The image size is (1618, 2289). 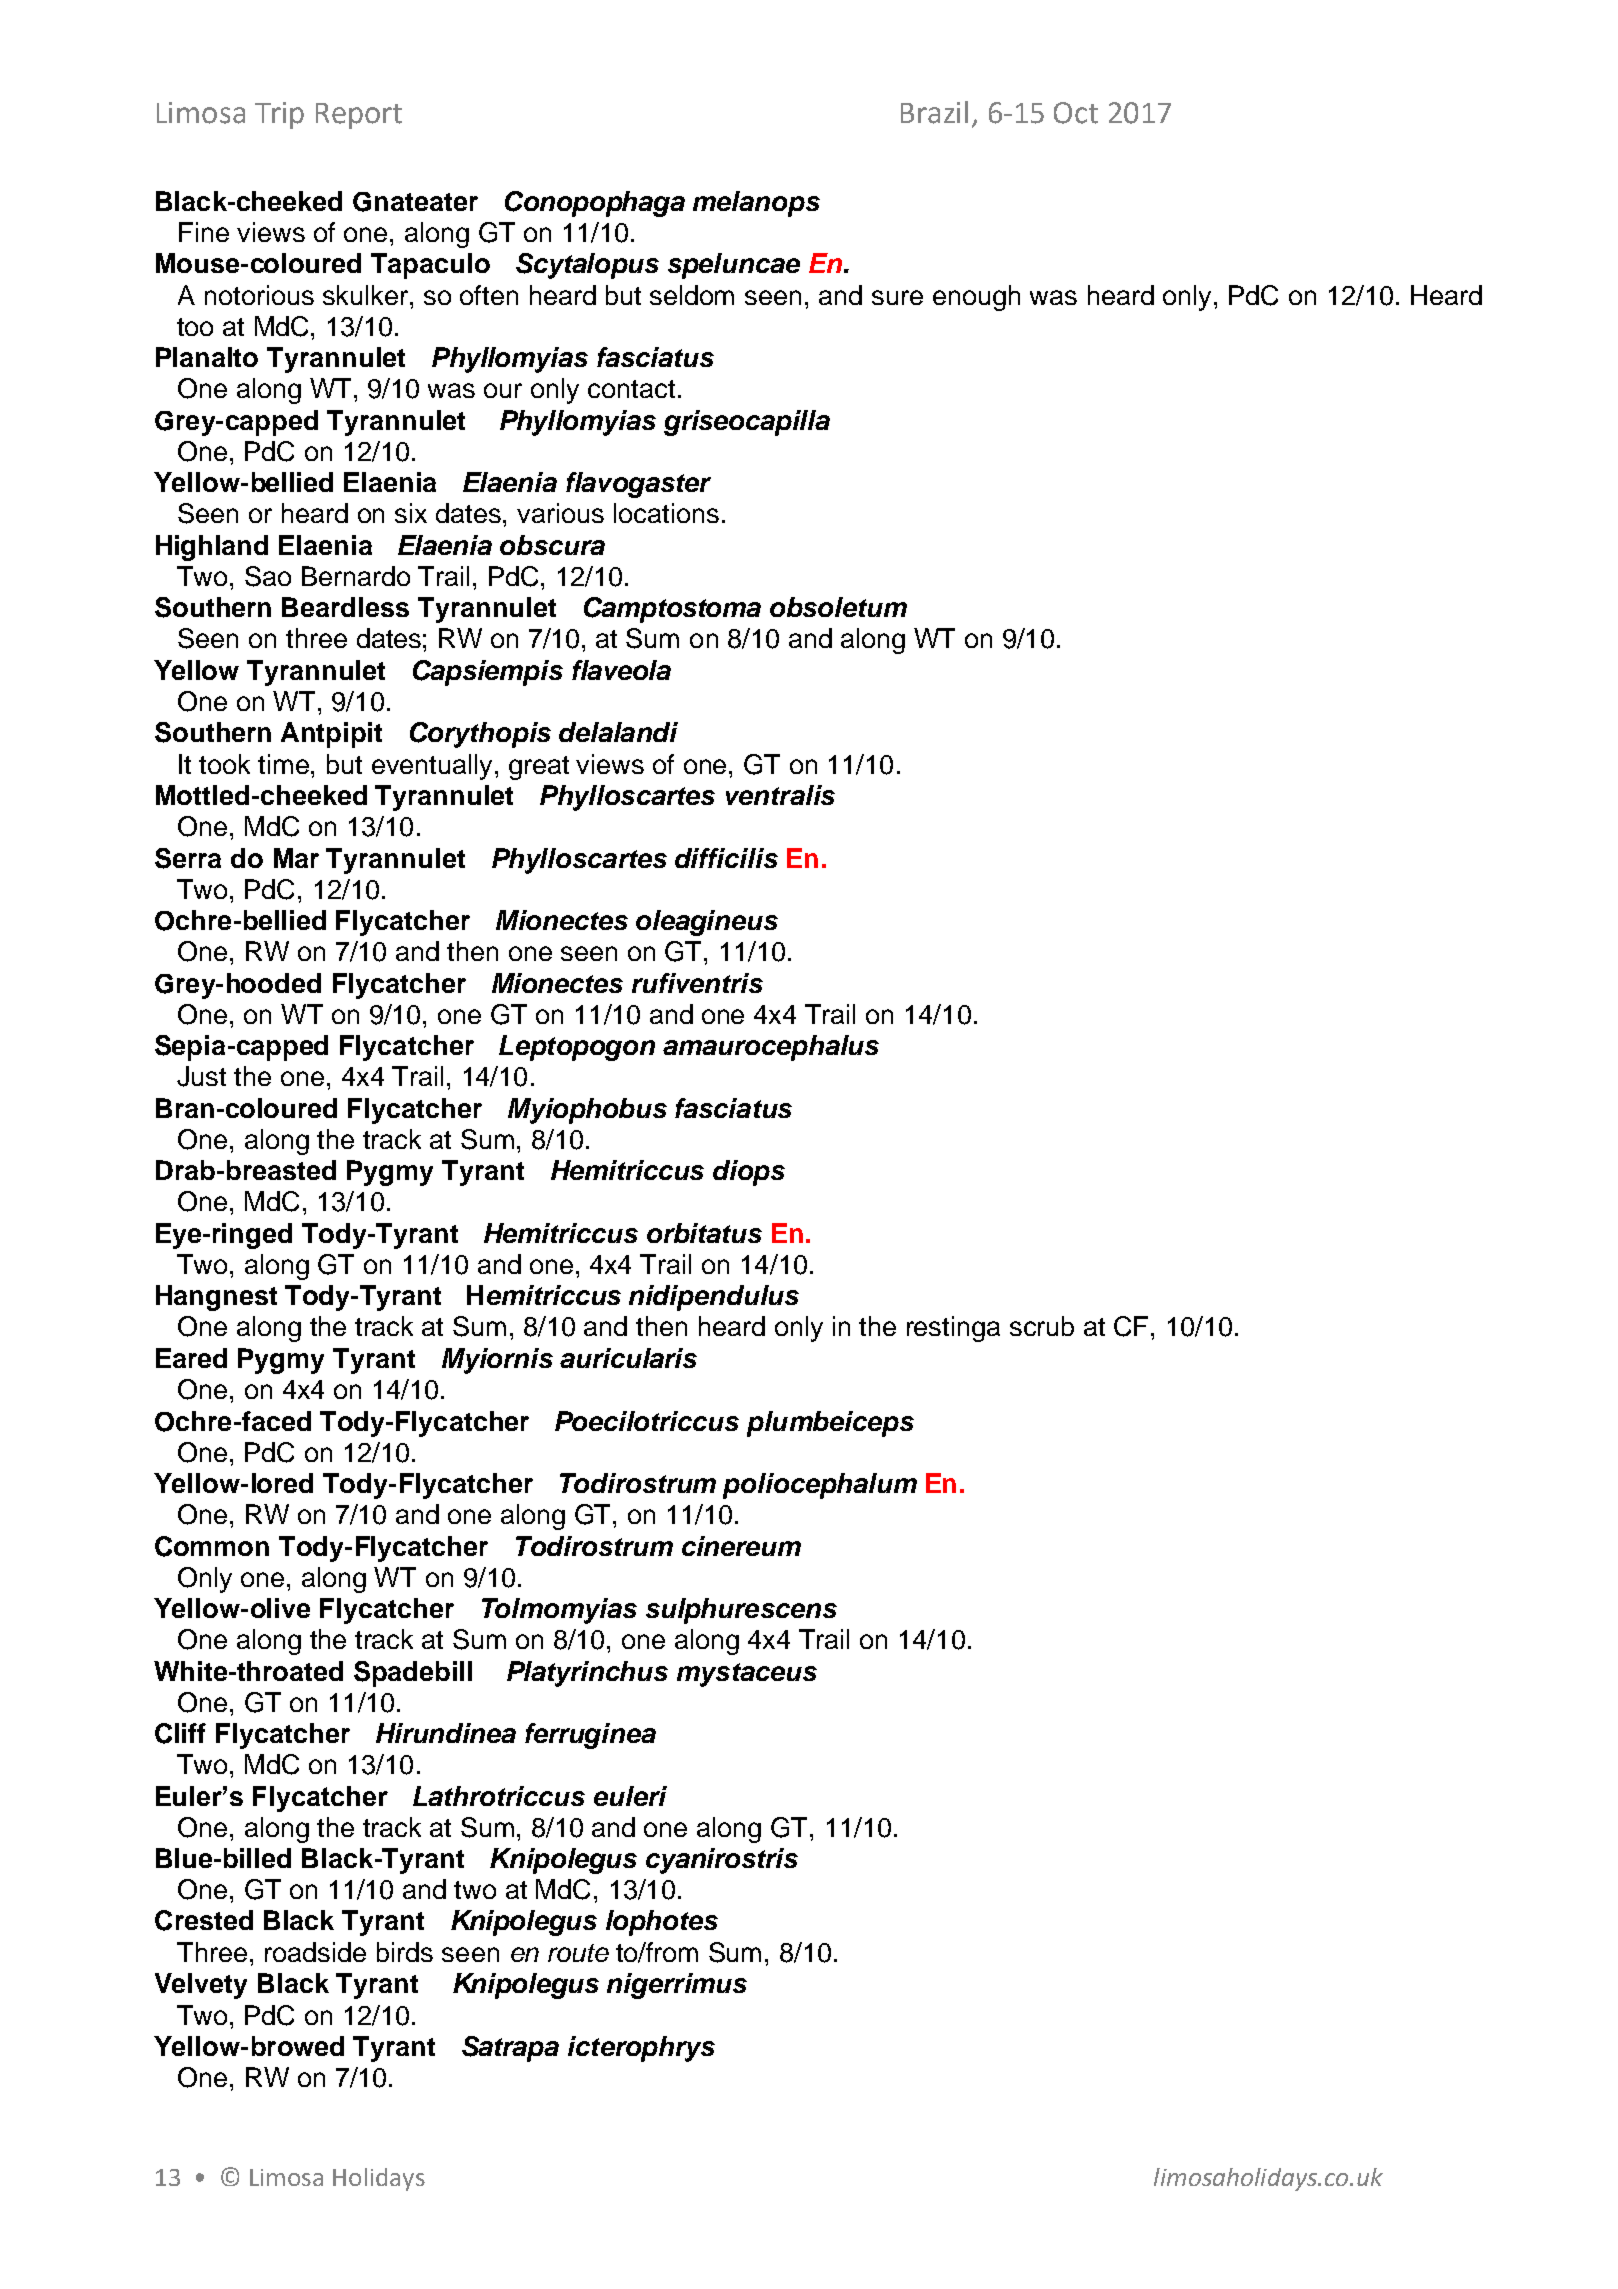 I want to click on roadside, so click(x=315, y=1952).
